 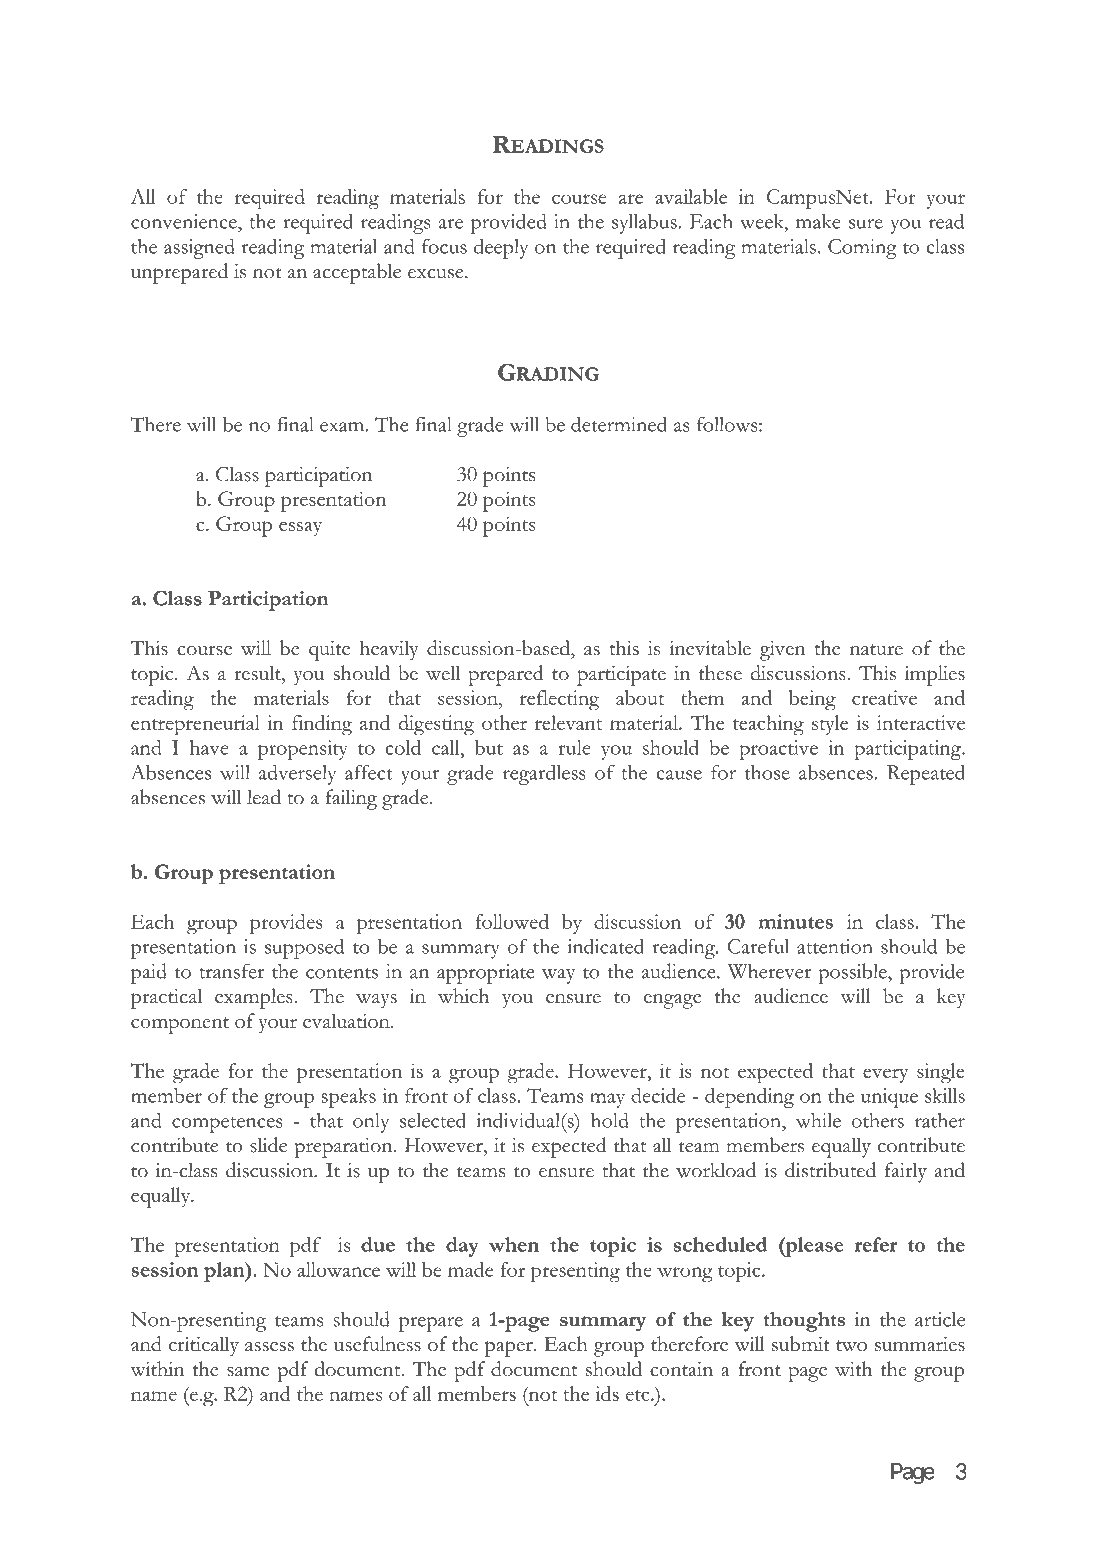 What do you see at coordinates (199, 248) in the document?
I see `assigned` at bounding box center [199, 248].
